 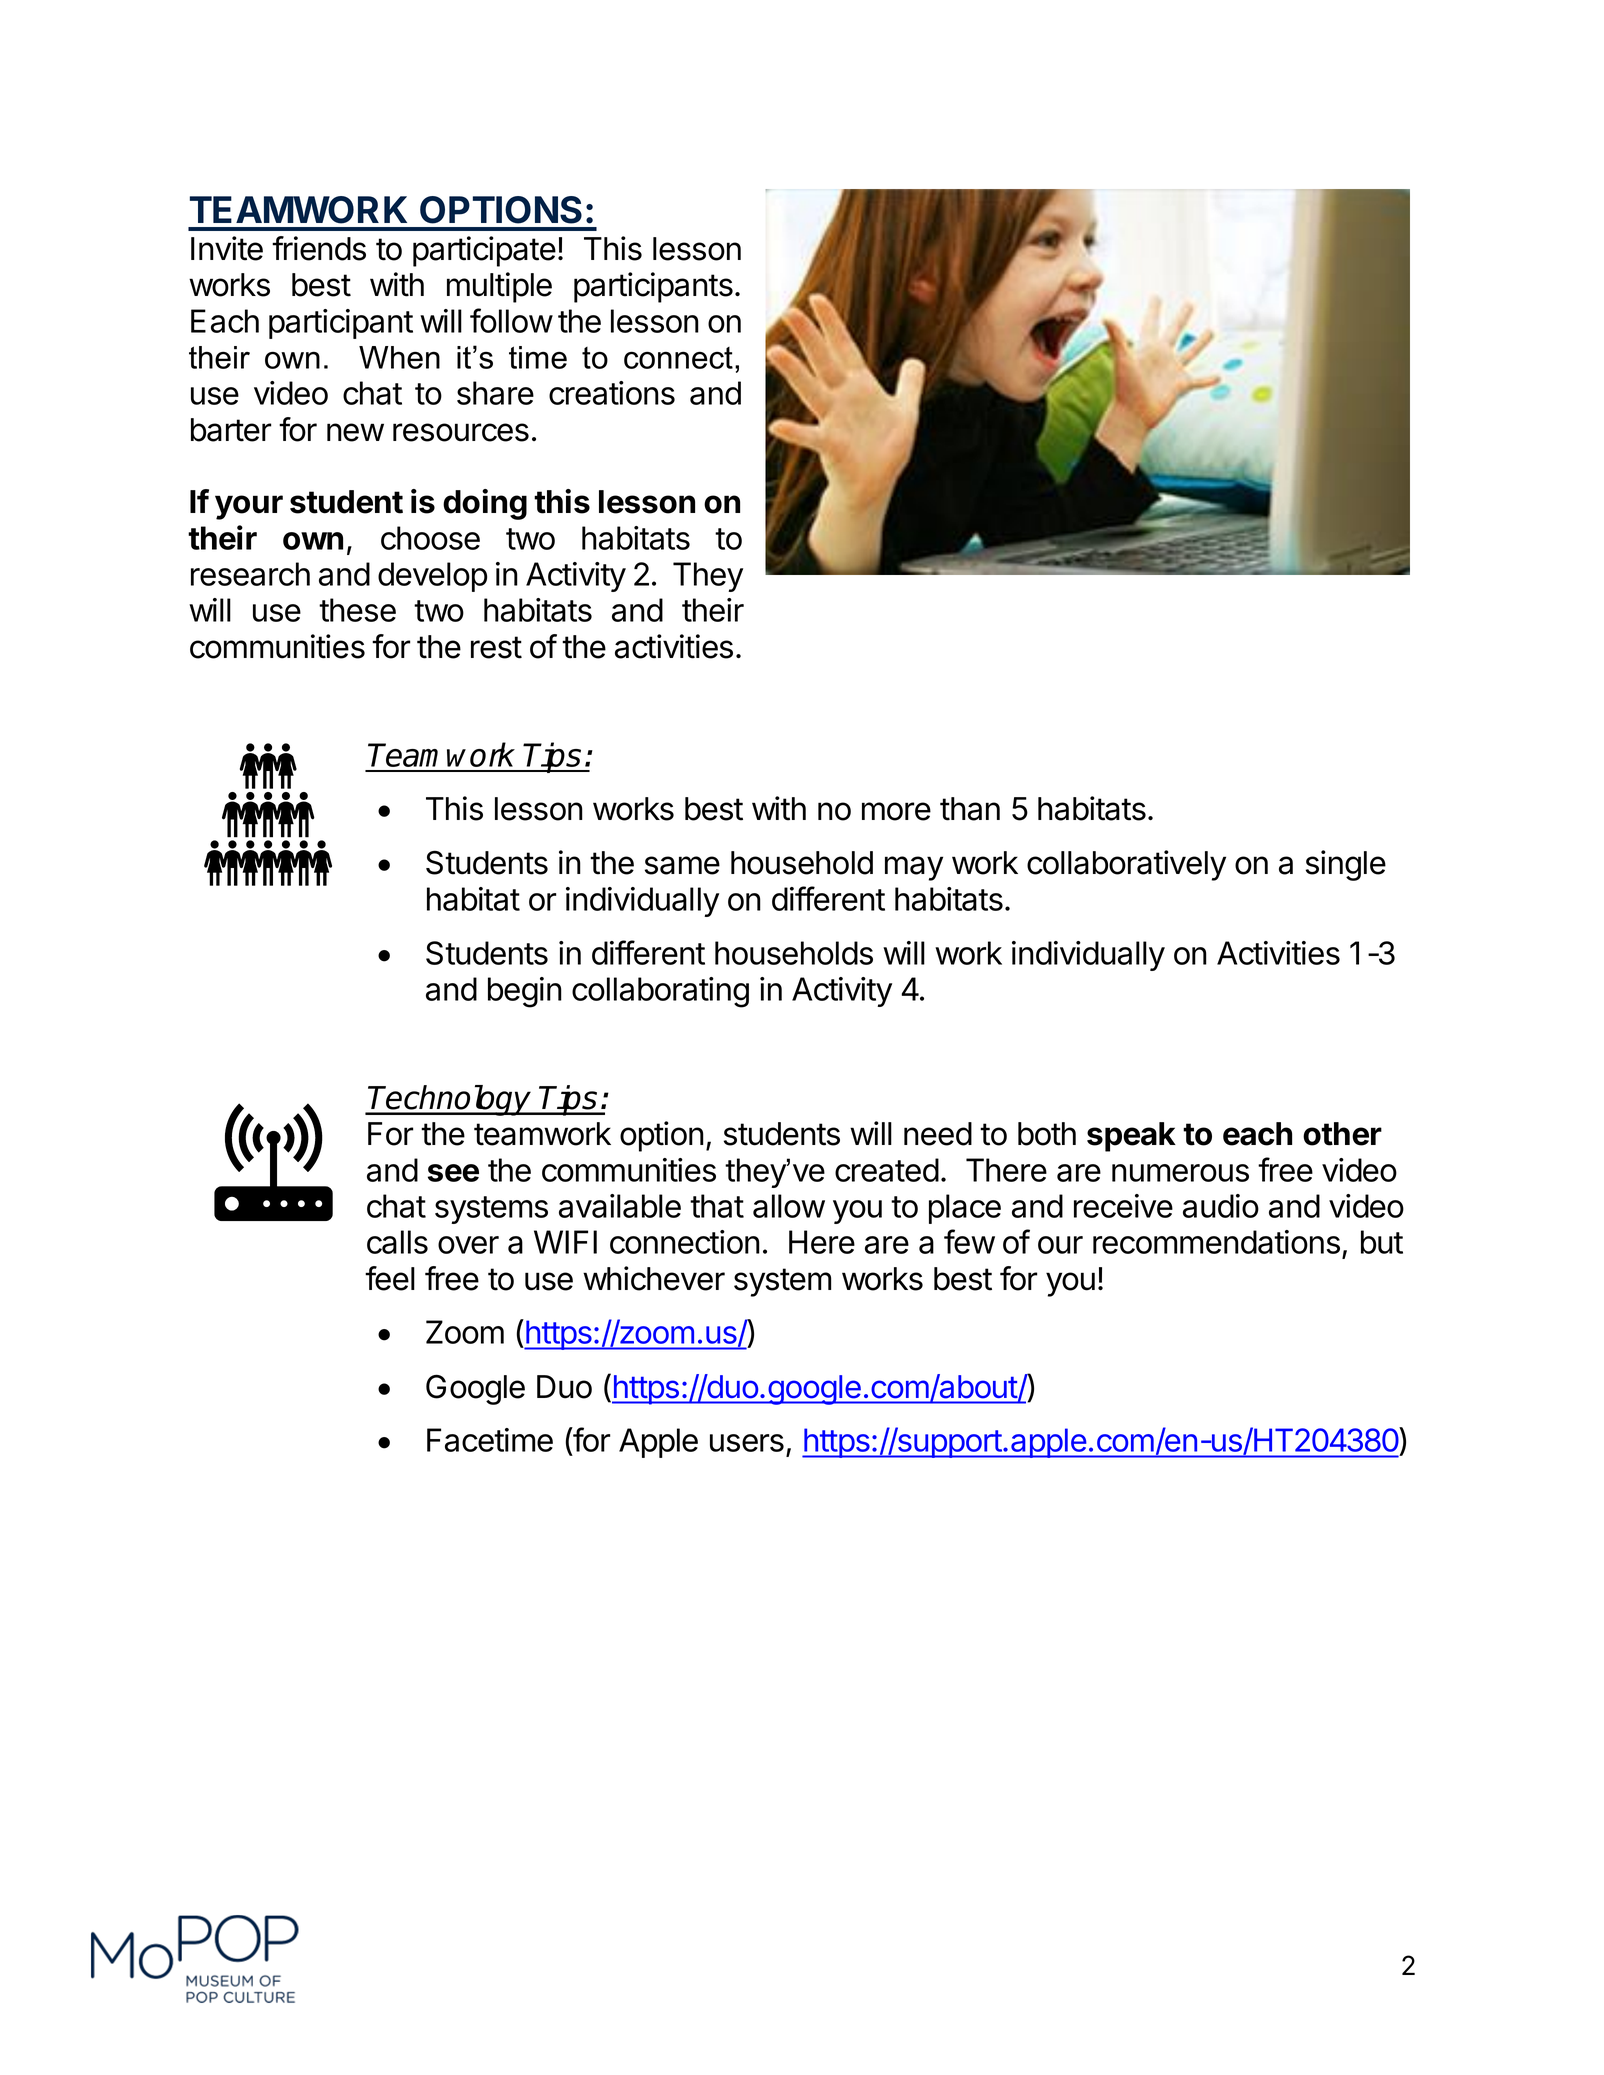 I want to click on see, so click(x=453, y=1173).
